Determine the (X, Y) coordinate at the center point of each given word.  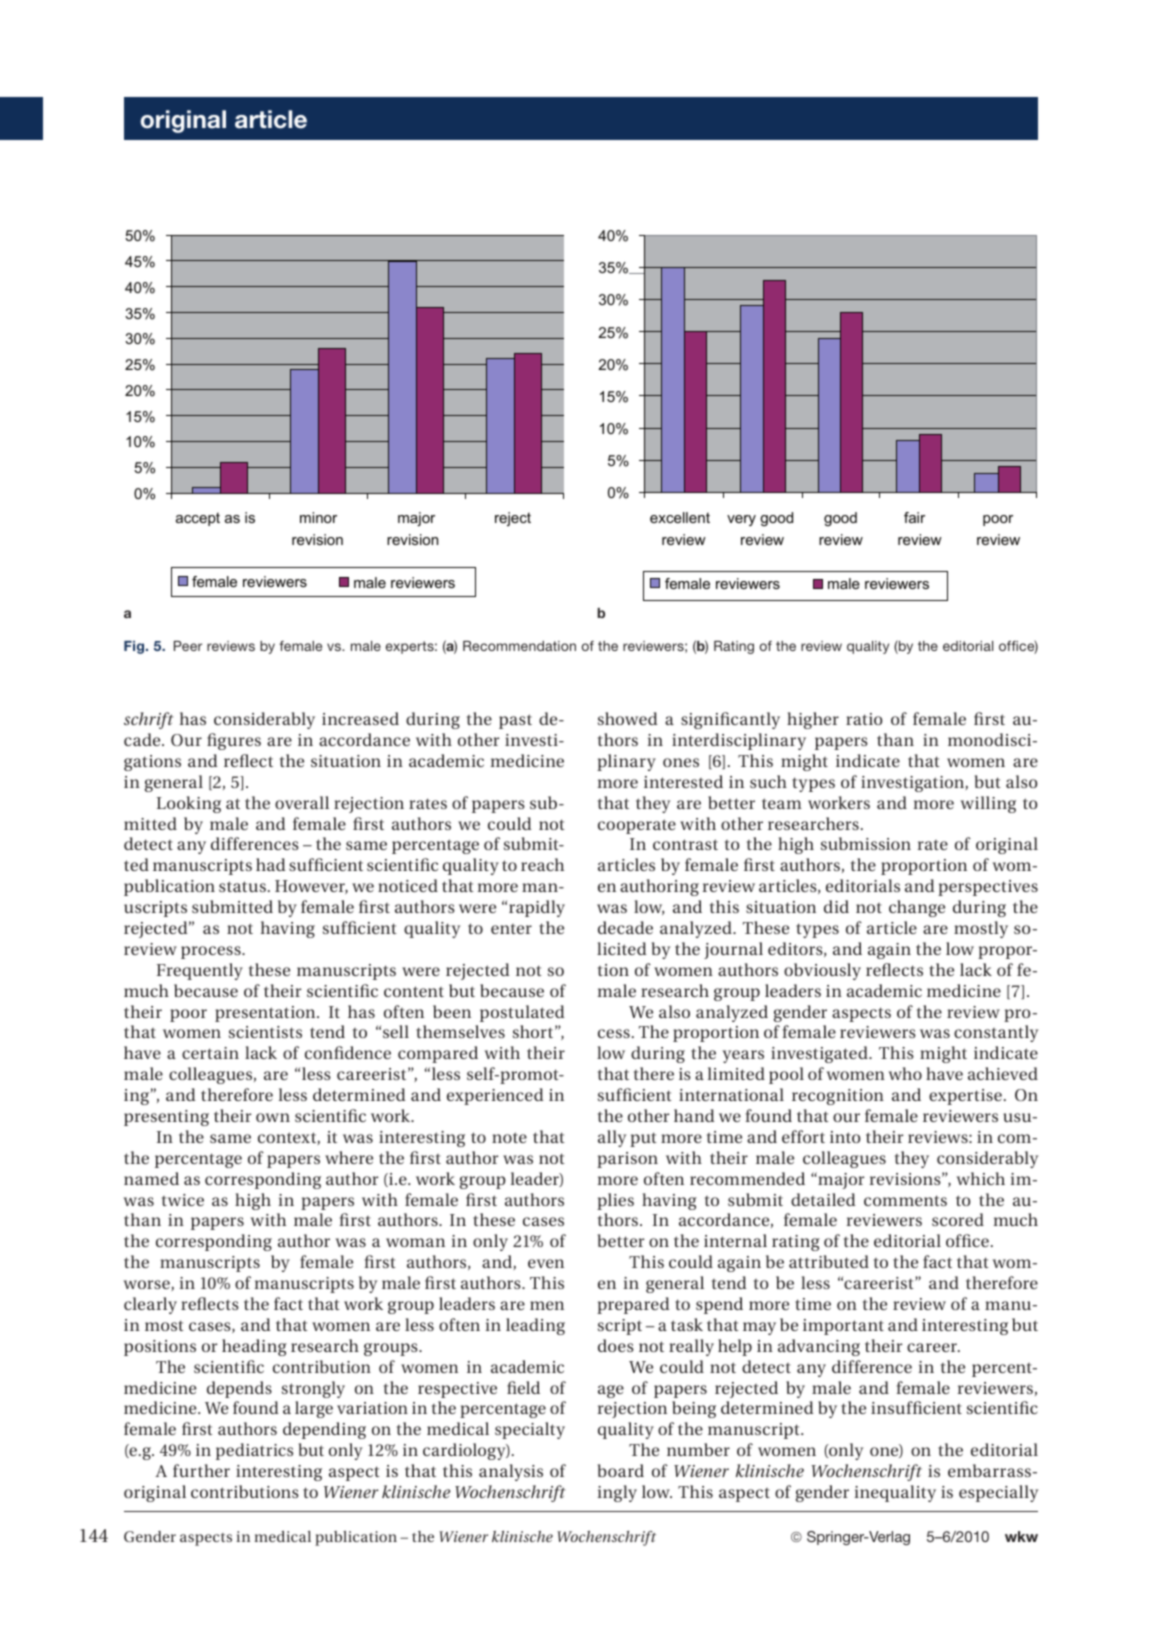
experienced (495, 1096)
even (546, 1263)
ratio (864, 719)
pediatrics (254, 1451)
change (917, 908)
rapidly (537, 908)
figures (234, 741)
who (905, 1073)
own (273, 1117)
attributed (829, 1261)
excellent (680, 517)
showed (628, 718)
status (242, 886)
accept (198, 519)
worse (148, 1285)
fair (914, 517)
